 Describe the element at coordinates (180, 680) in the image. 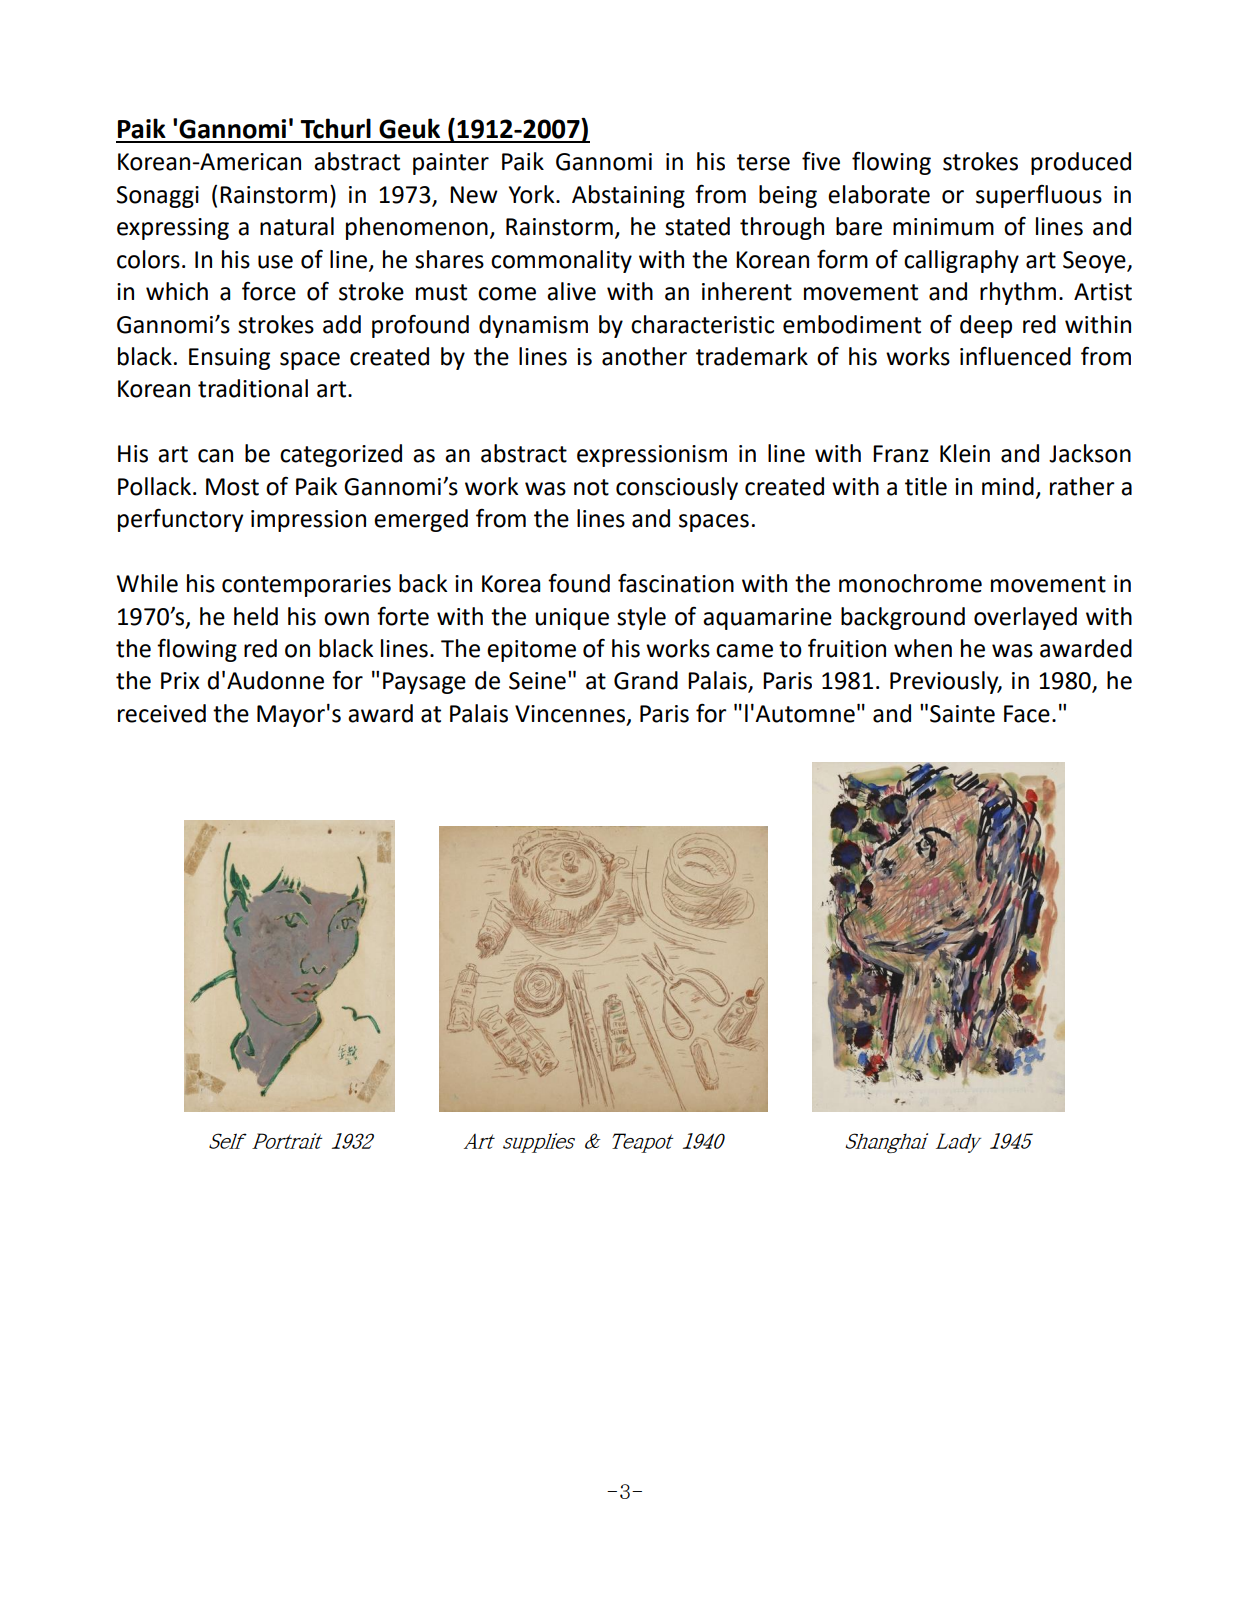

I see `Prix` at that location.
